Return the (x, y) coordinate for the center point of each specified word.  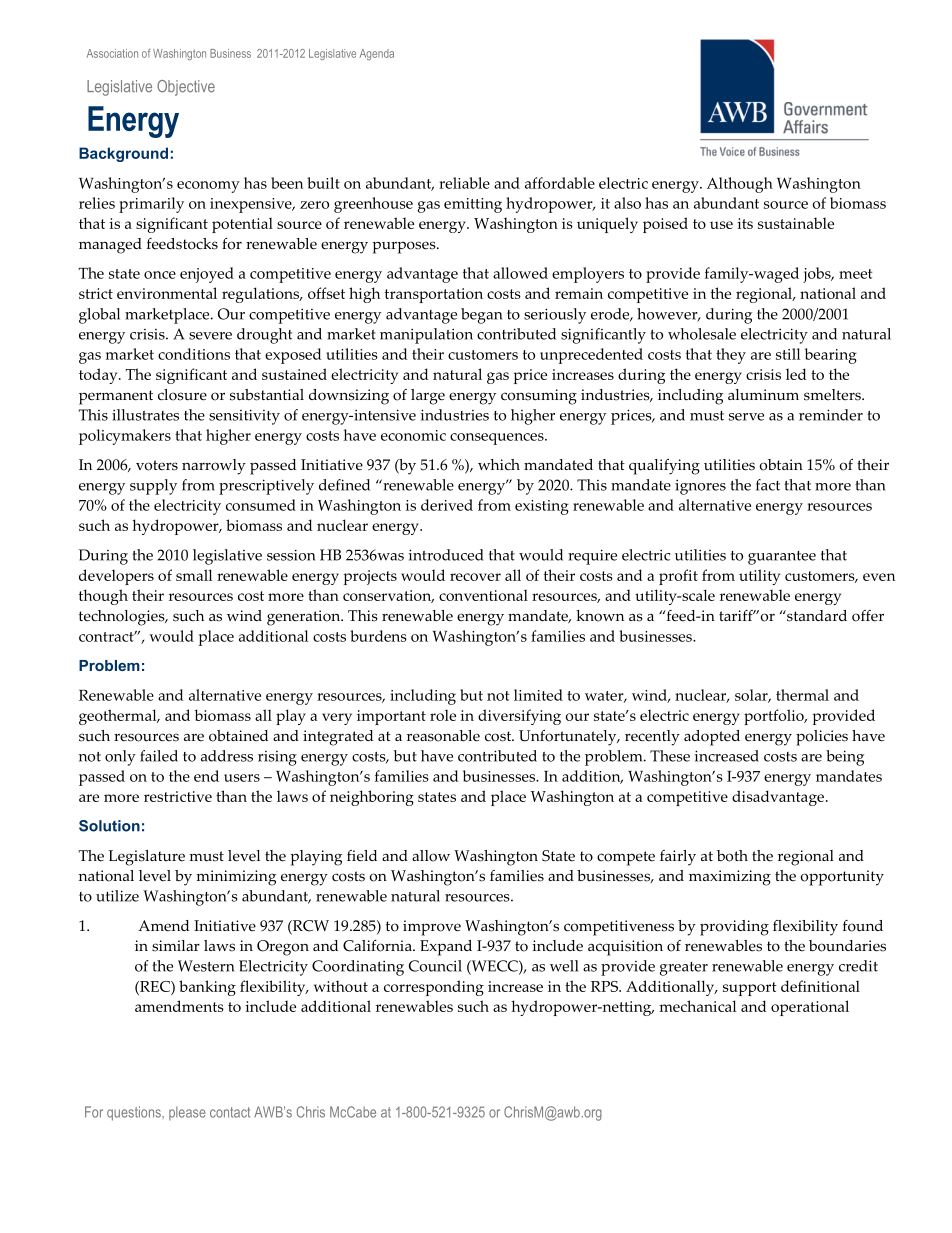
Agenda (377, 54)
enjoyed (207, 275)
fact (768, 485)
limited (538, 695)
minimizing (236, 878)
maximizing (730, 878)
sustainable (796, 223)
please (187, 1113)
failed (159, 756)
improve (432, 928)
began (481, 316)
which (499, 465)
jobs (818, 275)
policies (822, 738)
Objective (186, 88)
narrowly (214, 467)
